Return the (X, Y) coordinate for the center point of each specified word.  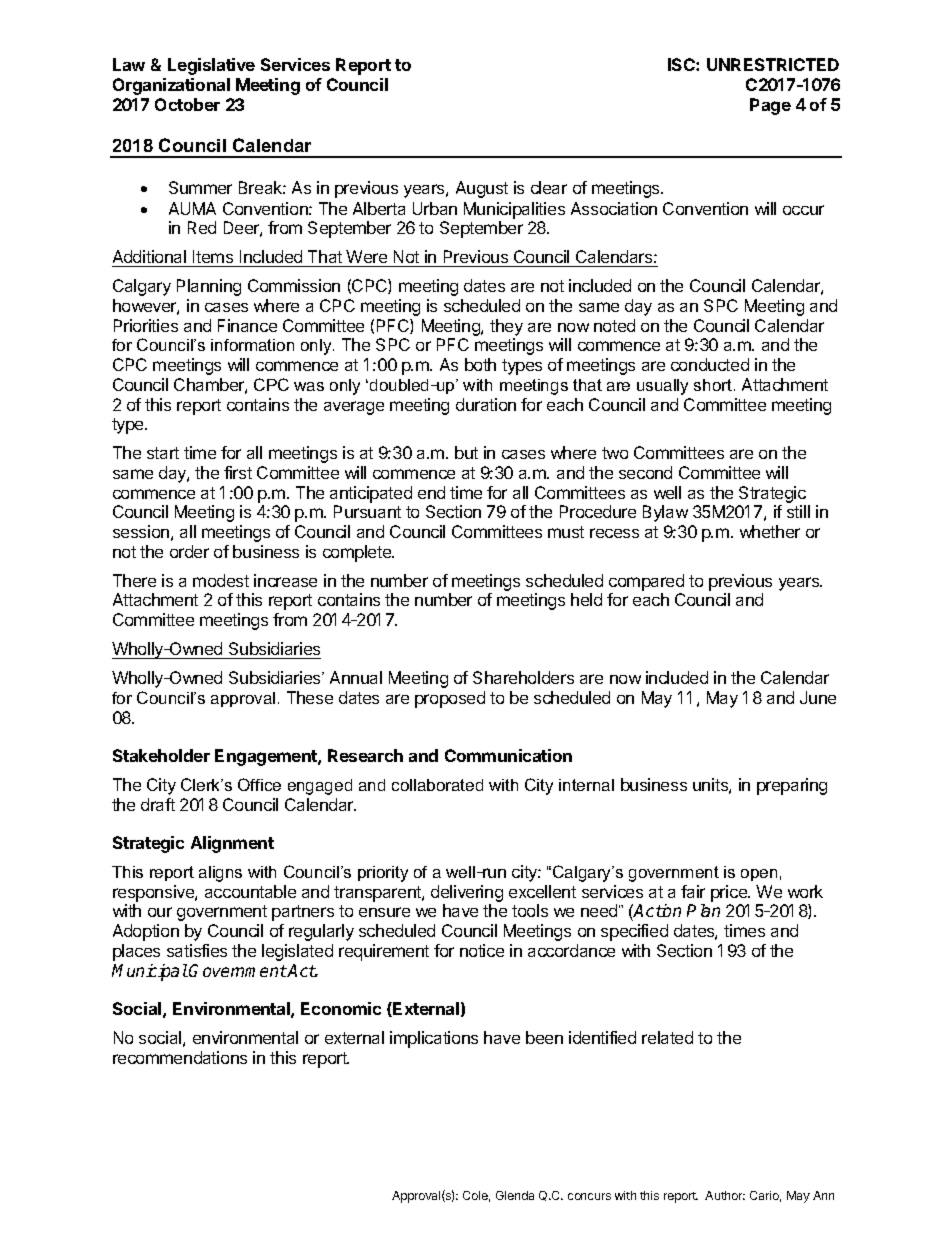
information (252, 345)
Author (725, 1195)
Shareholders (523, 677)
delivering (467, 895)
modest (221, 580)
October (187, 104)
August (482, 189)
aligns (220, 874)
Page (770, 106)
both (480, 364)
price (730, 893)
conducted (710, 364)
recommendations (180, 1057)
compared (646, 582)
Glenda (515, 1195)
